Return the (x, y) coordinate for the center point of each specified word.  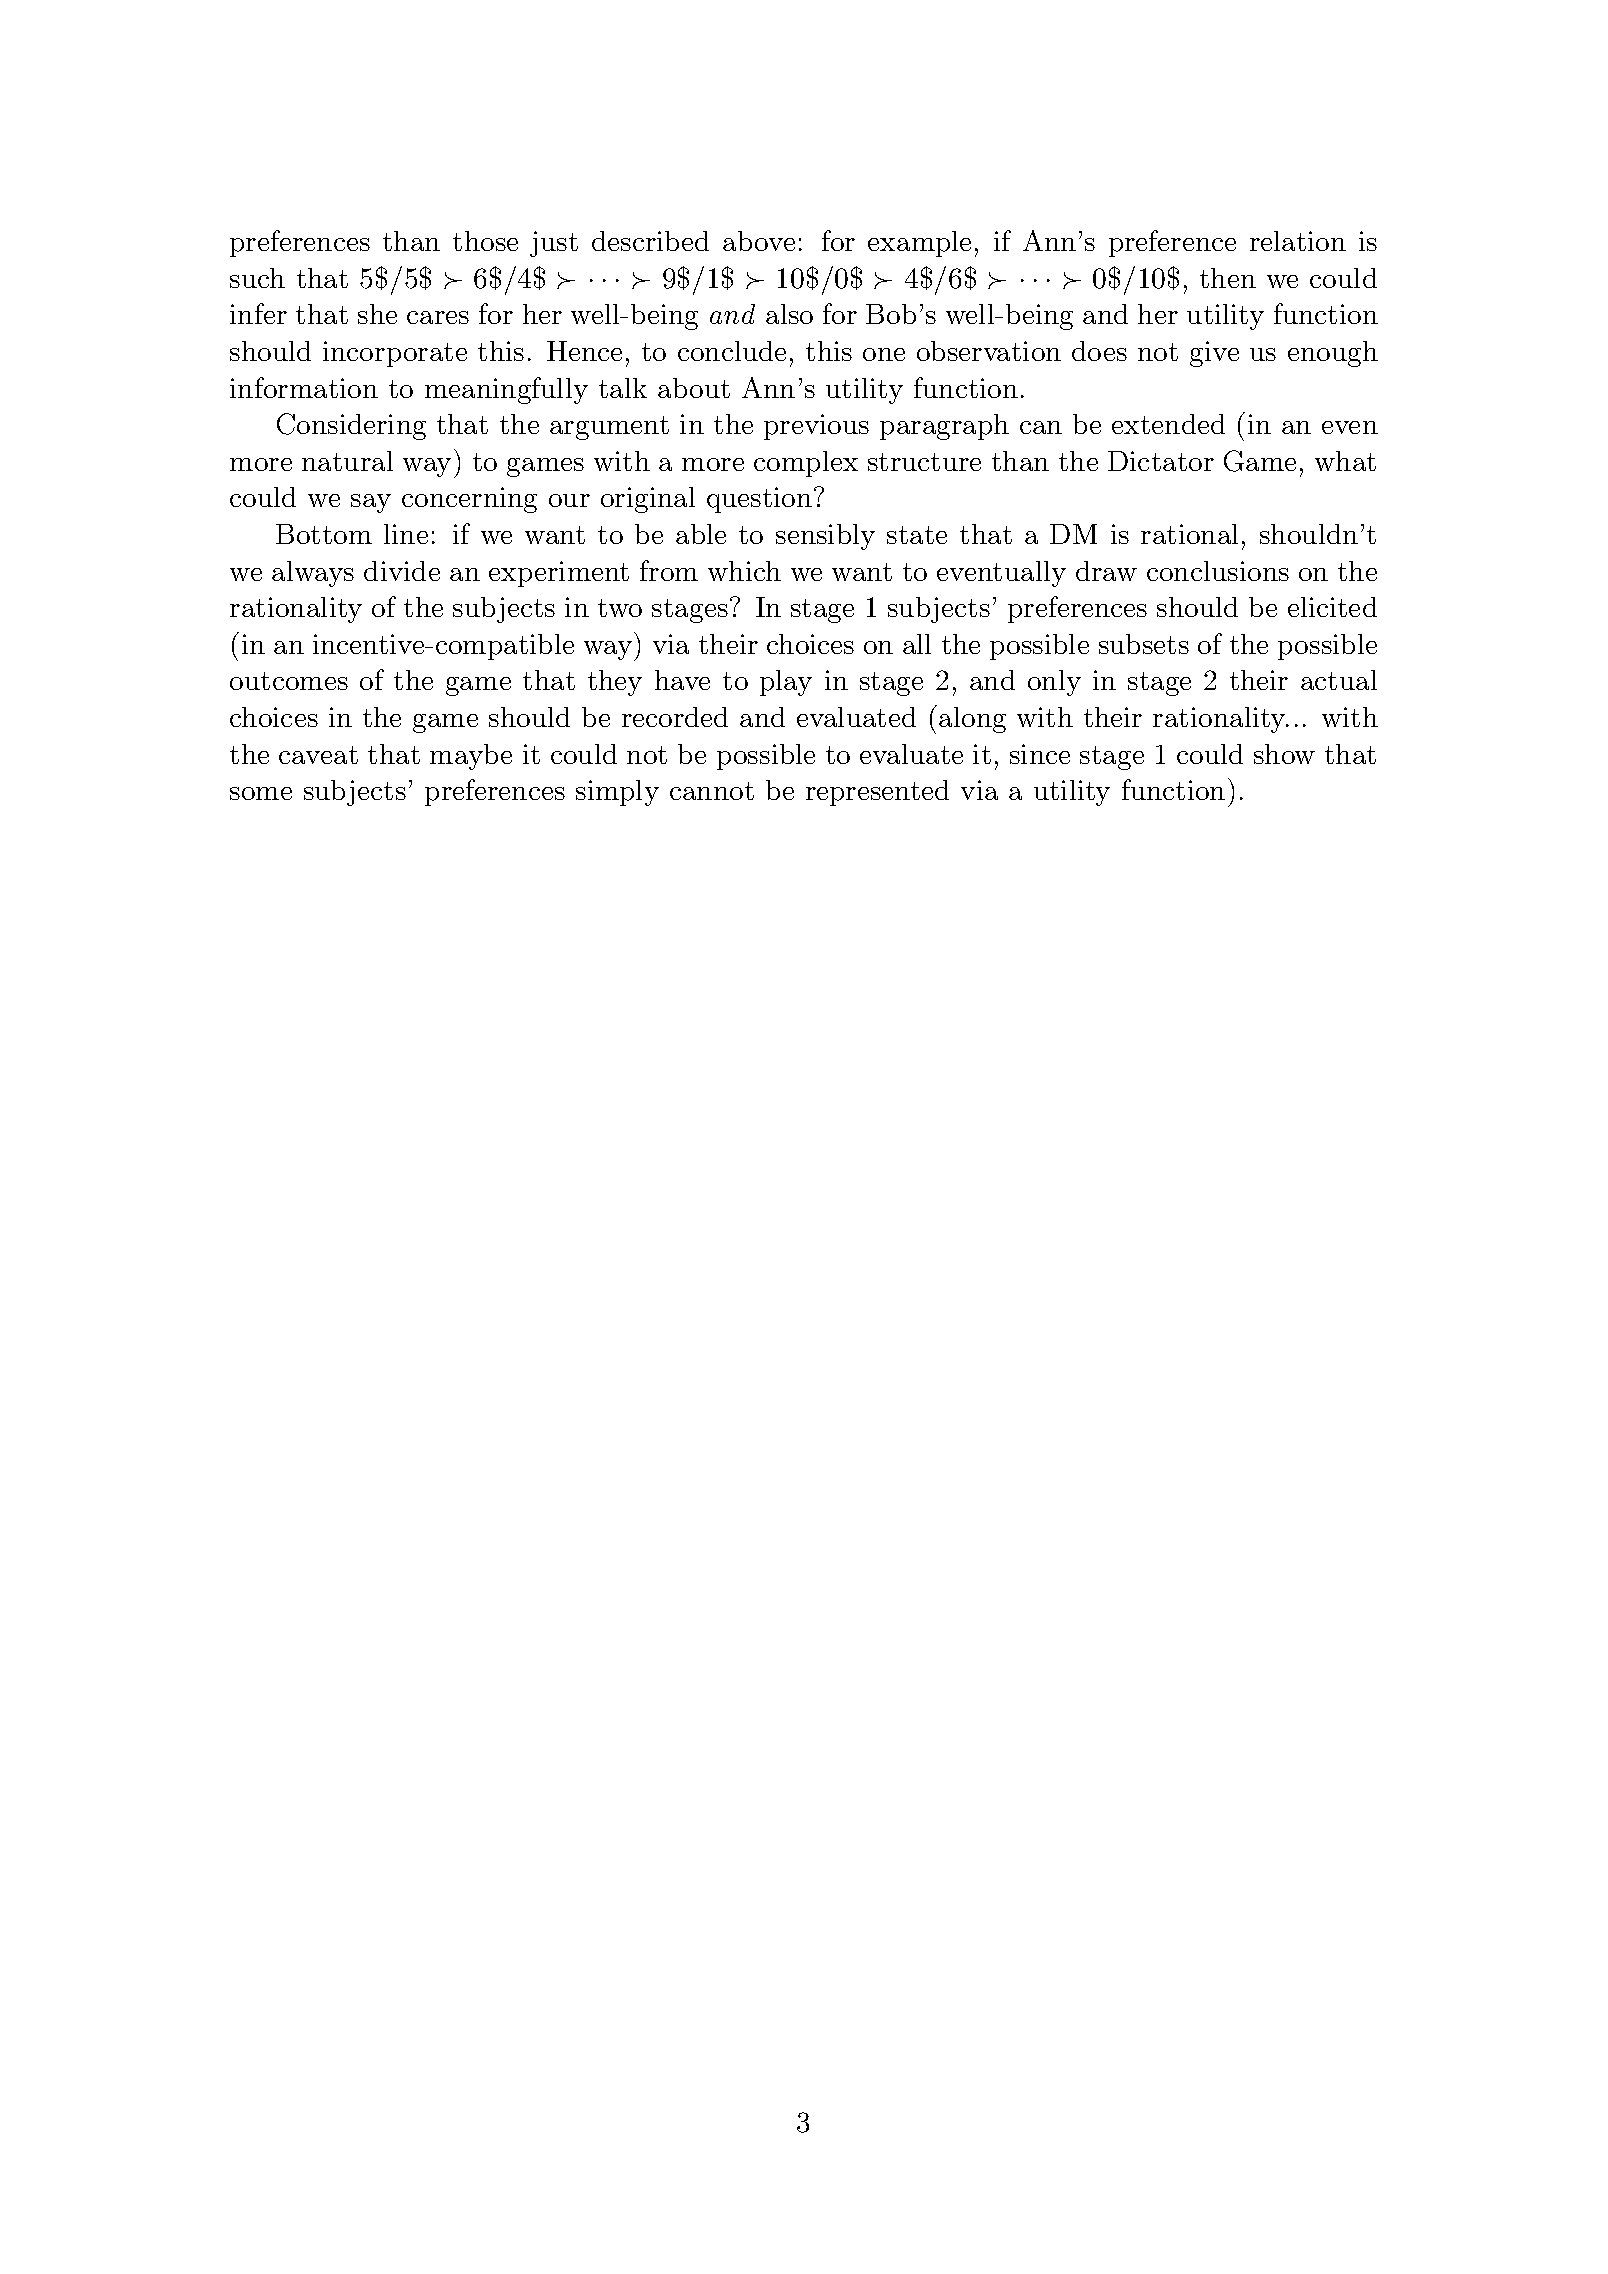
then (1228, 278)
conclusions (1218, 571)
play (786, 683)
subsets (1144, 644)
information (304, 387)
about (694, 388)
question (759, 500)
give (1214, 354)
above (759, 241)
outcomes (289, 681)
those (485, 241)
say (371, 503)
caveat (318, 755)
